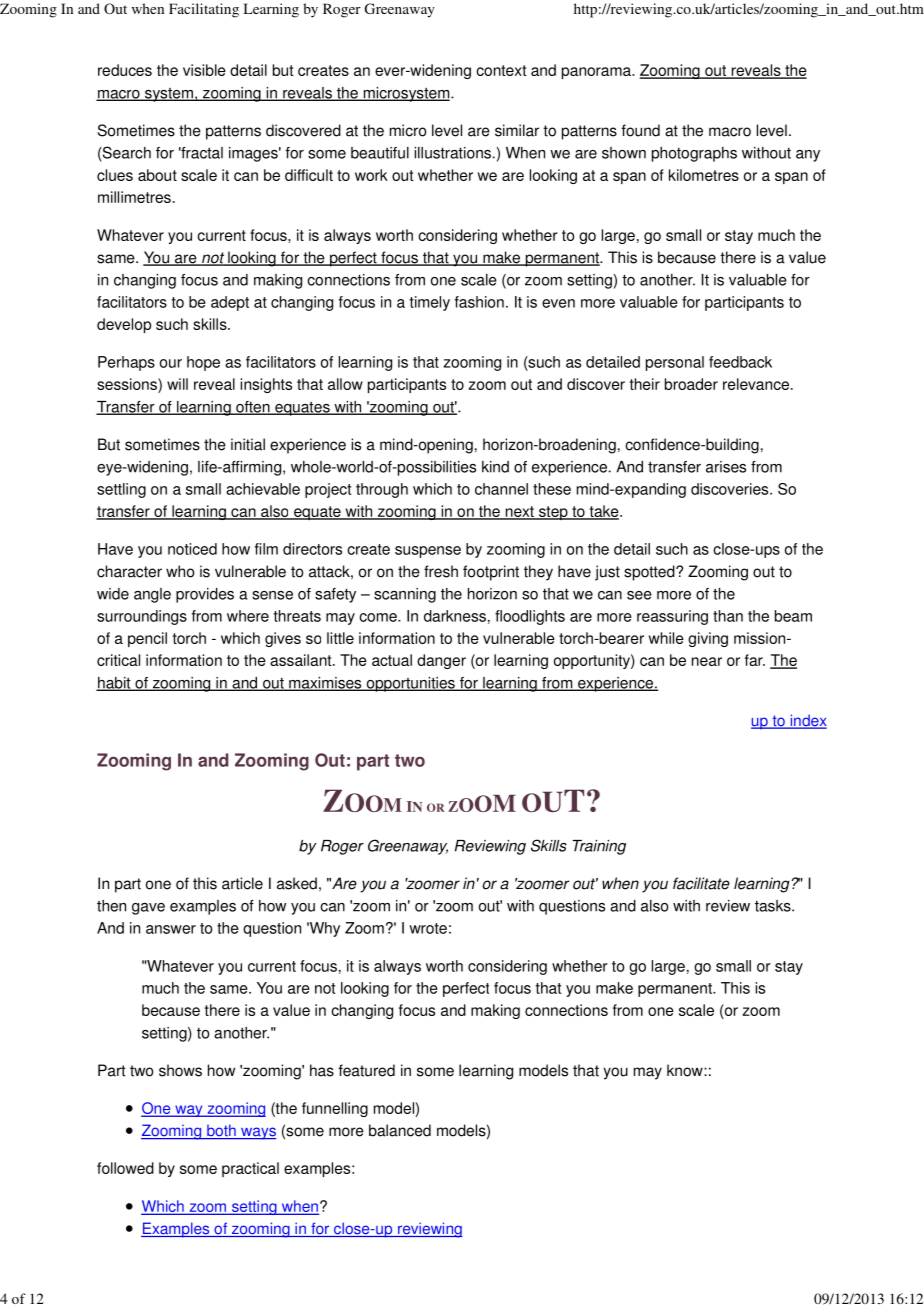 This document has width=924, height=1308. Describe the element at coordinates (205, 595) in the document. I see `provides` at that location.
